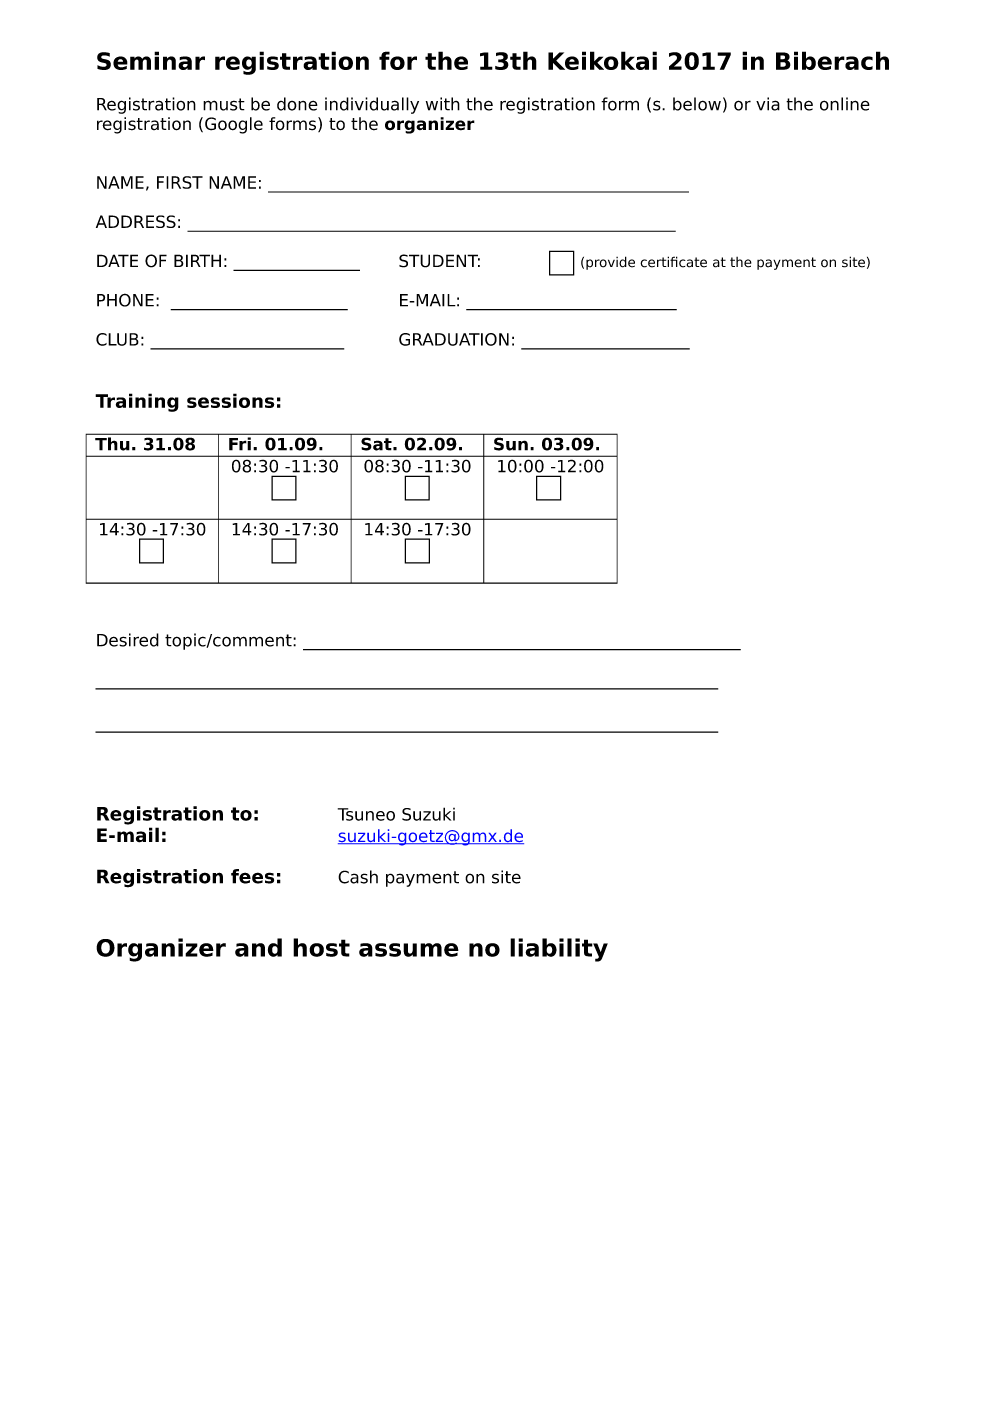 This screenshot has width=1001, height=1417. I want to click on GRADUATION, so click(454, 339).
